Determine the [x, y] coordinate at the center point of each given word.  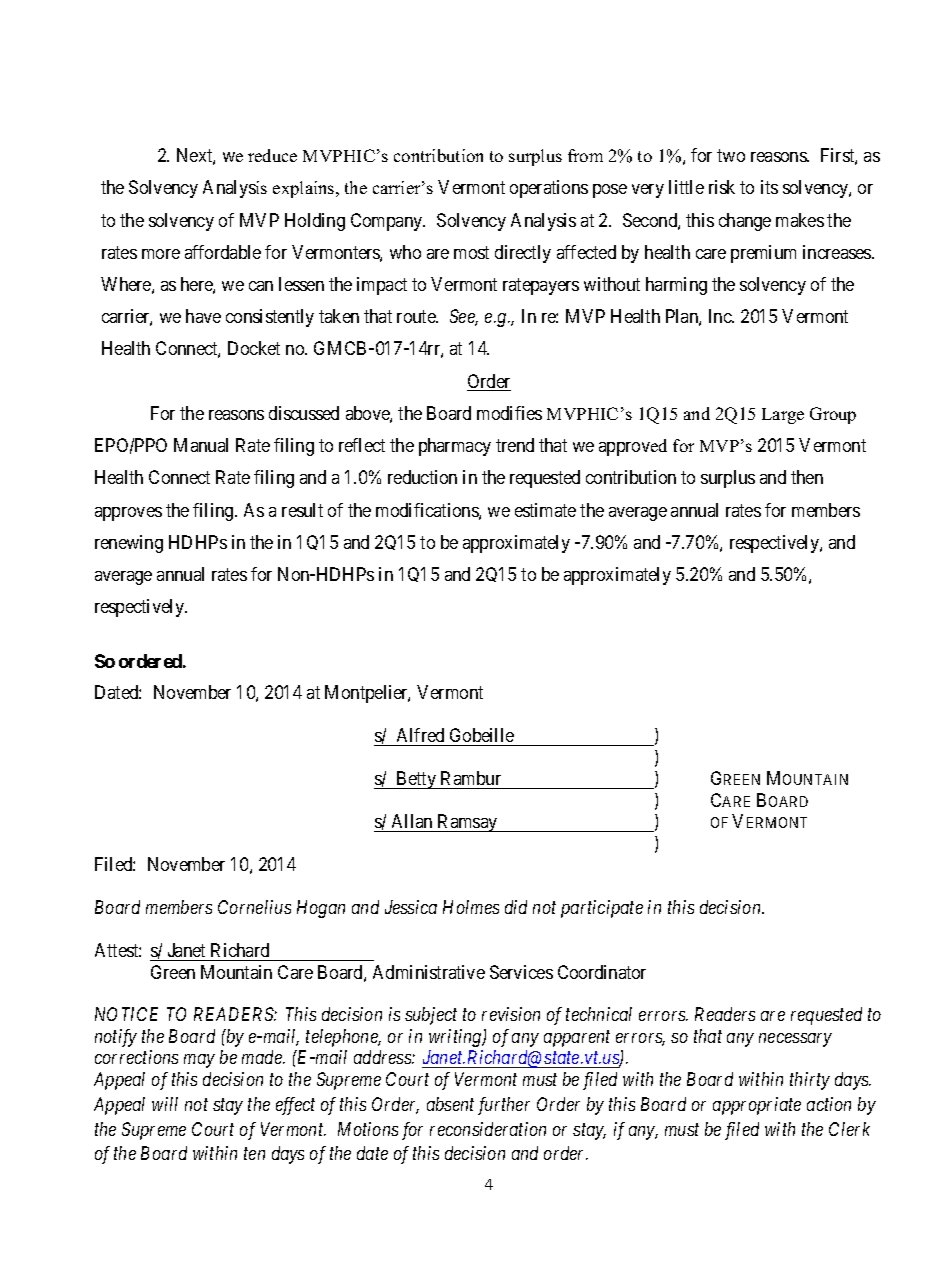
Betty [416, 780]
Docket [254, 348]
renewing [129, 544]
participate [602, 909]
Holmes [471, 907]
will [165, 1104]
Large [783, 416]
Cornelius [254, 907]
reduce [272, 155]
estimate [545, 510]
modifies [509, 413]
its [769, 187]
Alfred [420, 735]
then [807, 477]
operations [549, 189]
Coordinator [602, 972]
